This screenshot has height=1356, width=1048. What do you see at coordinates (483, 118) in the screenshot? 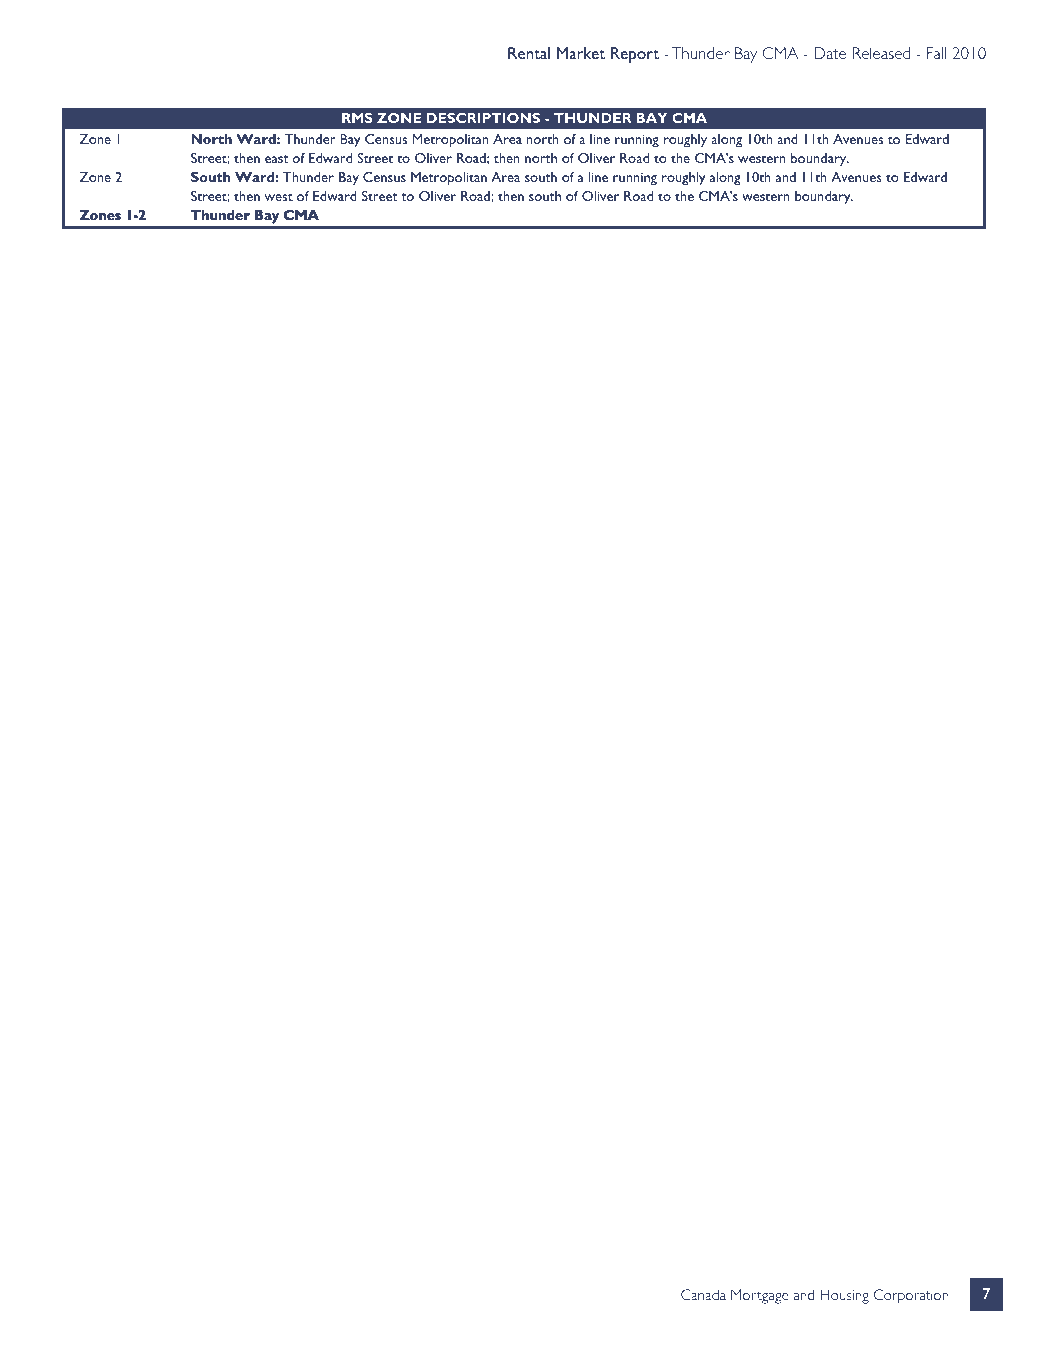
I see `DESCRIPTIONS` at bounding box center [483, 118].
